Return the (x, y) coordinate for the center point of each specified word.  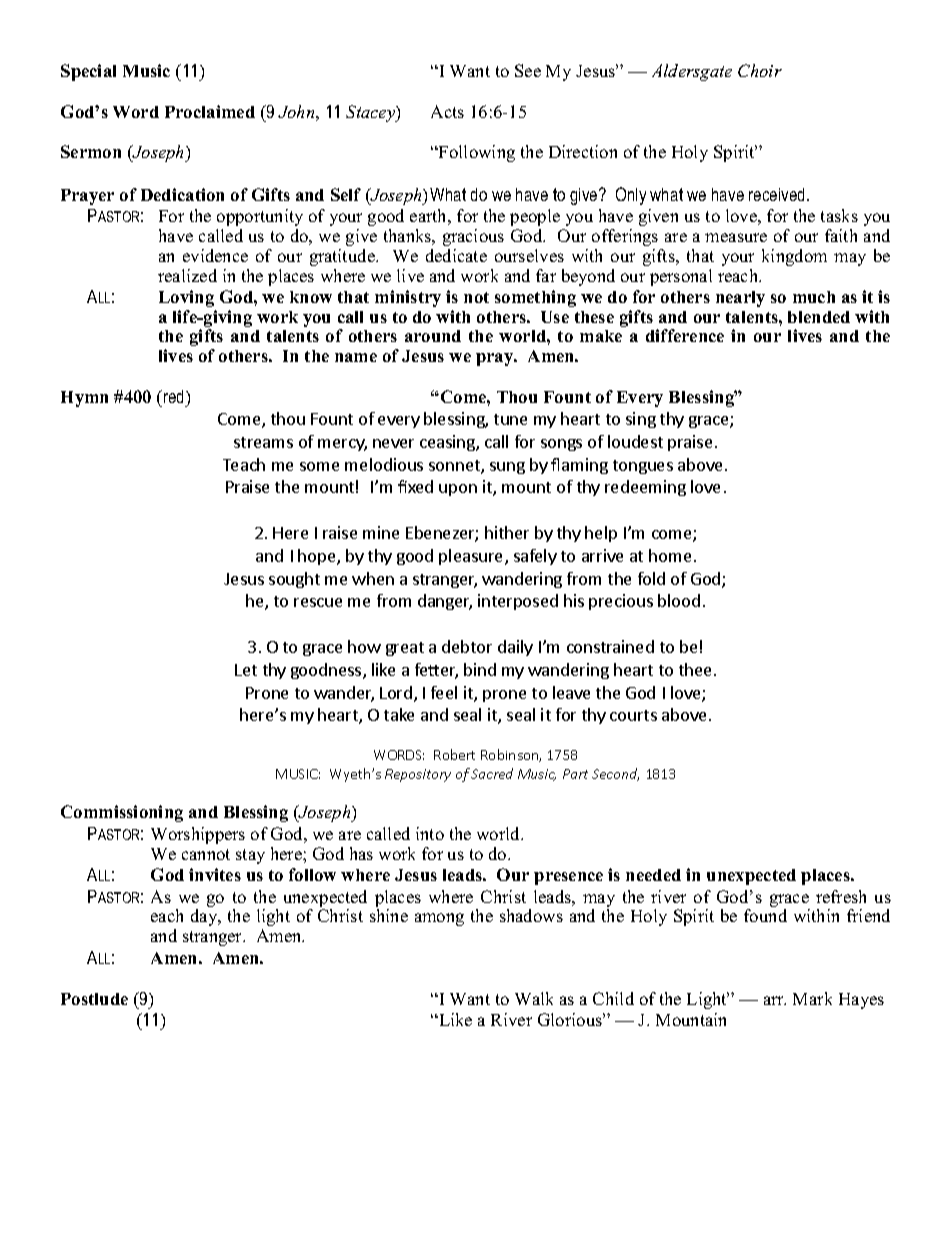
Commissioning (122, 813)
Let (246, 670)
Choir (760, 70)
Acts (447, 111)
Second (615, 774)
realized (187, 275)
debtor (467, 646)
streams (263, 442)
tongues (643, 467)
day (205, 917)
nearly (740, 299)
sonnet (455, 467)
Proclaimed (210, 111)
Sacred (492, 773)
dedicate (456, 255)
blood (679, 600)
